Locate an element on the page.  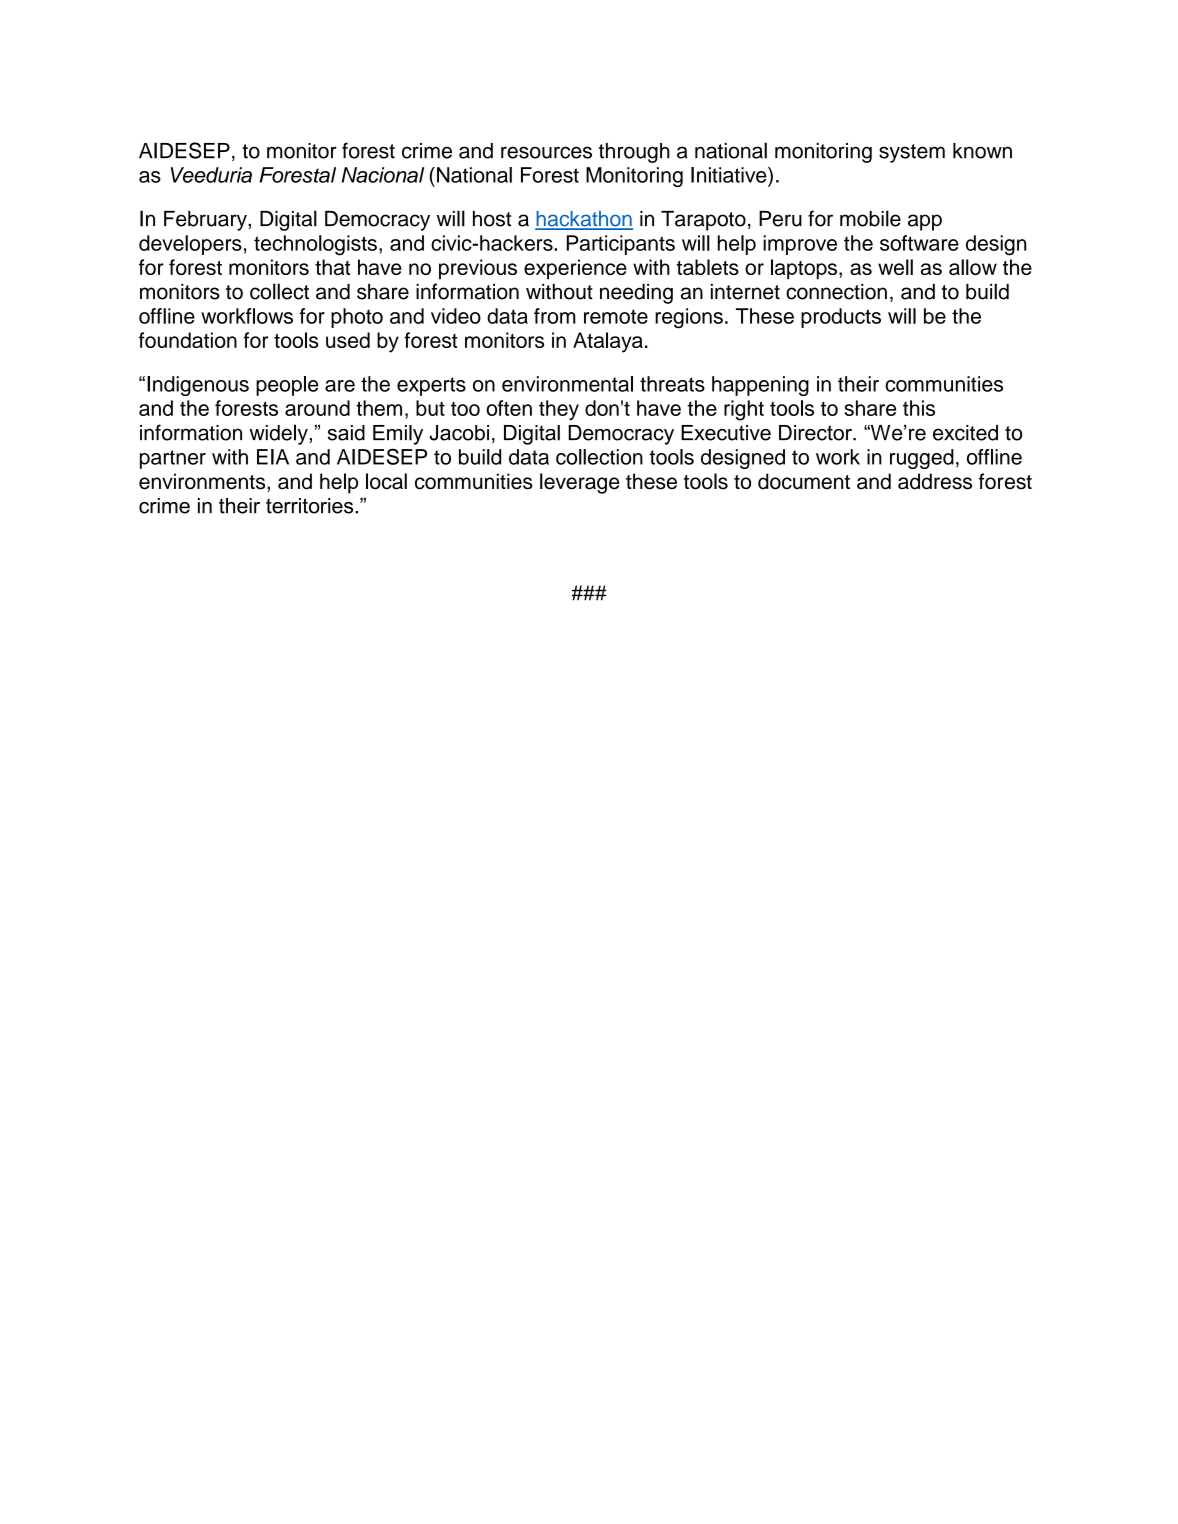
used is located at coordinates (348, 340).
